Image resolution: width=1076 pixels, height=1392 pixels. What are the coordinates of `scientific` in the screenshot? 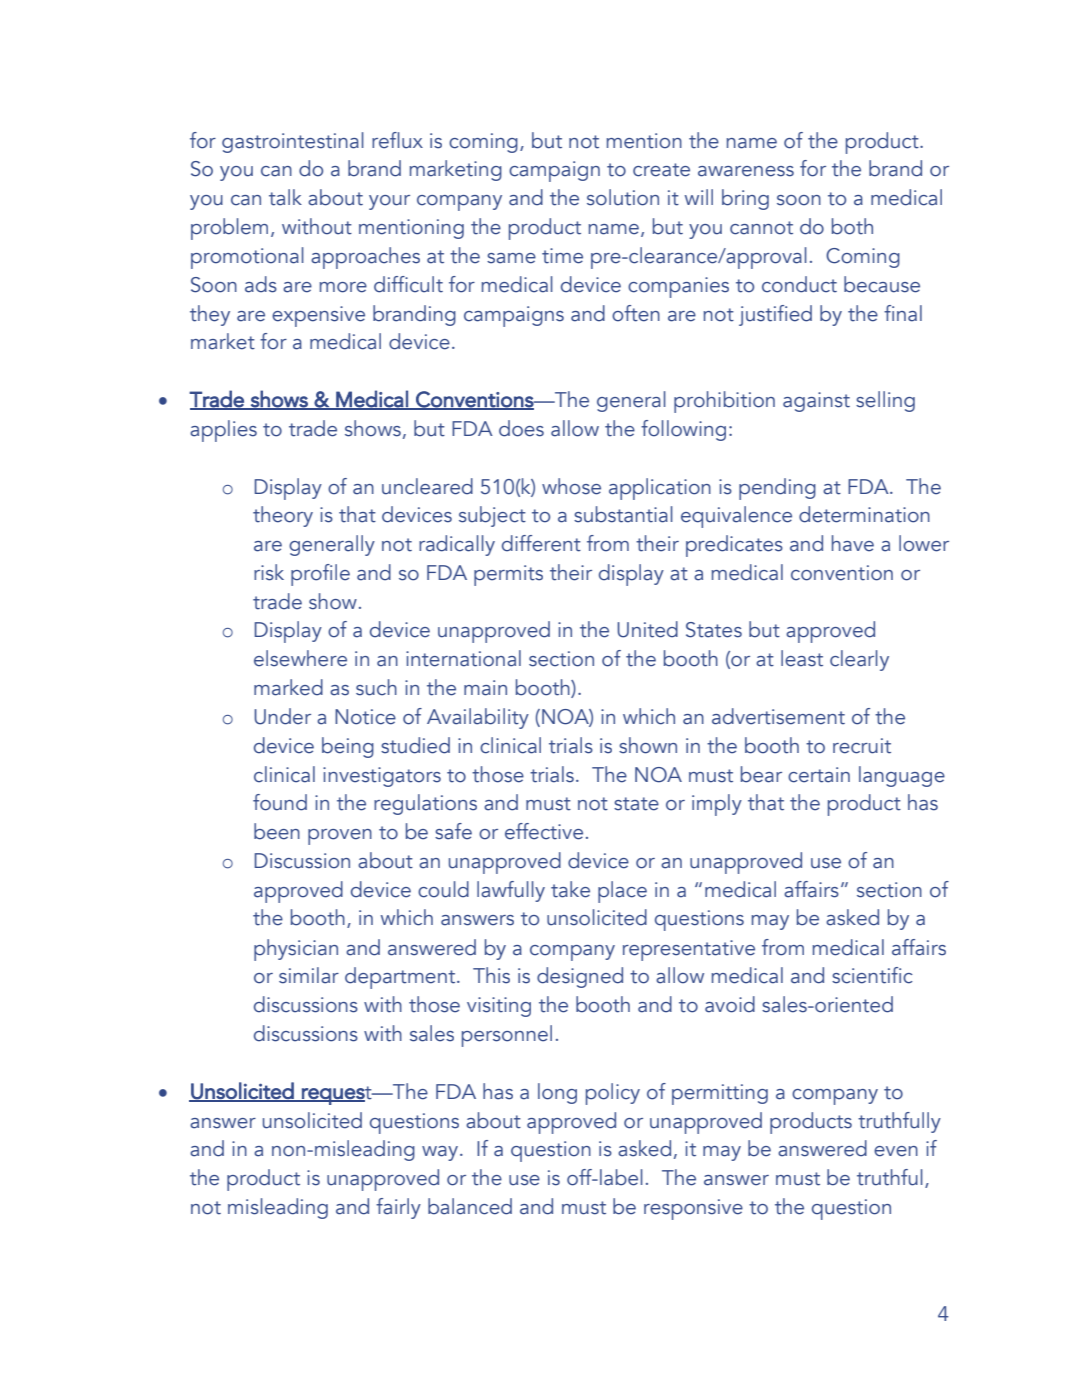 It's located at (872, 975).
